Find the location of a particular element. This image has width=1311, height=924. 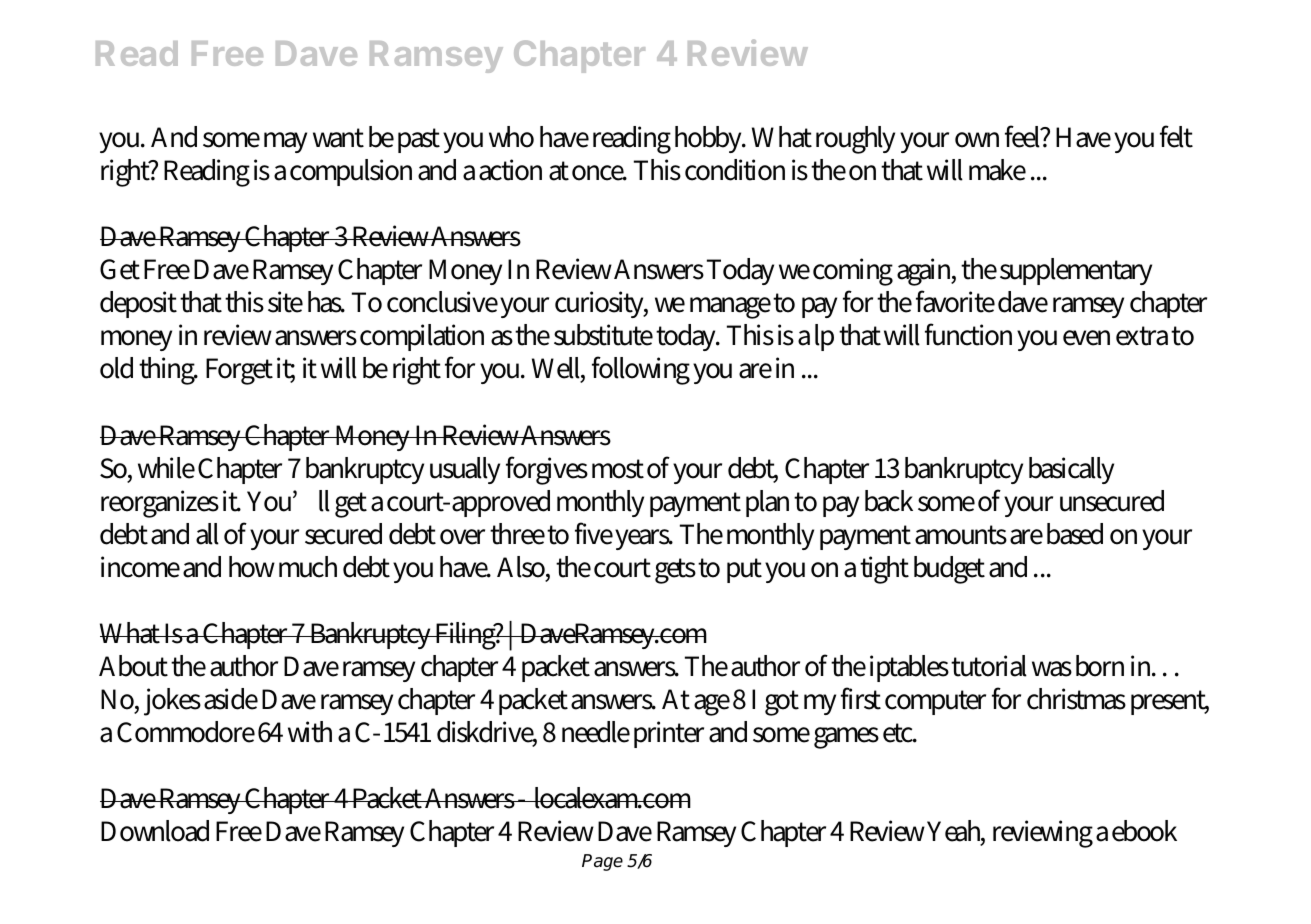

was is located at coordinates (1052, 669).
